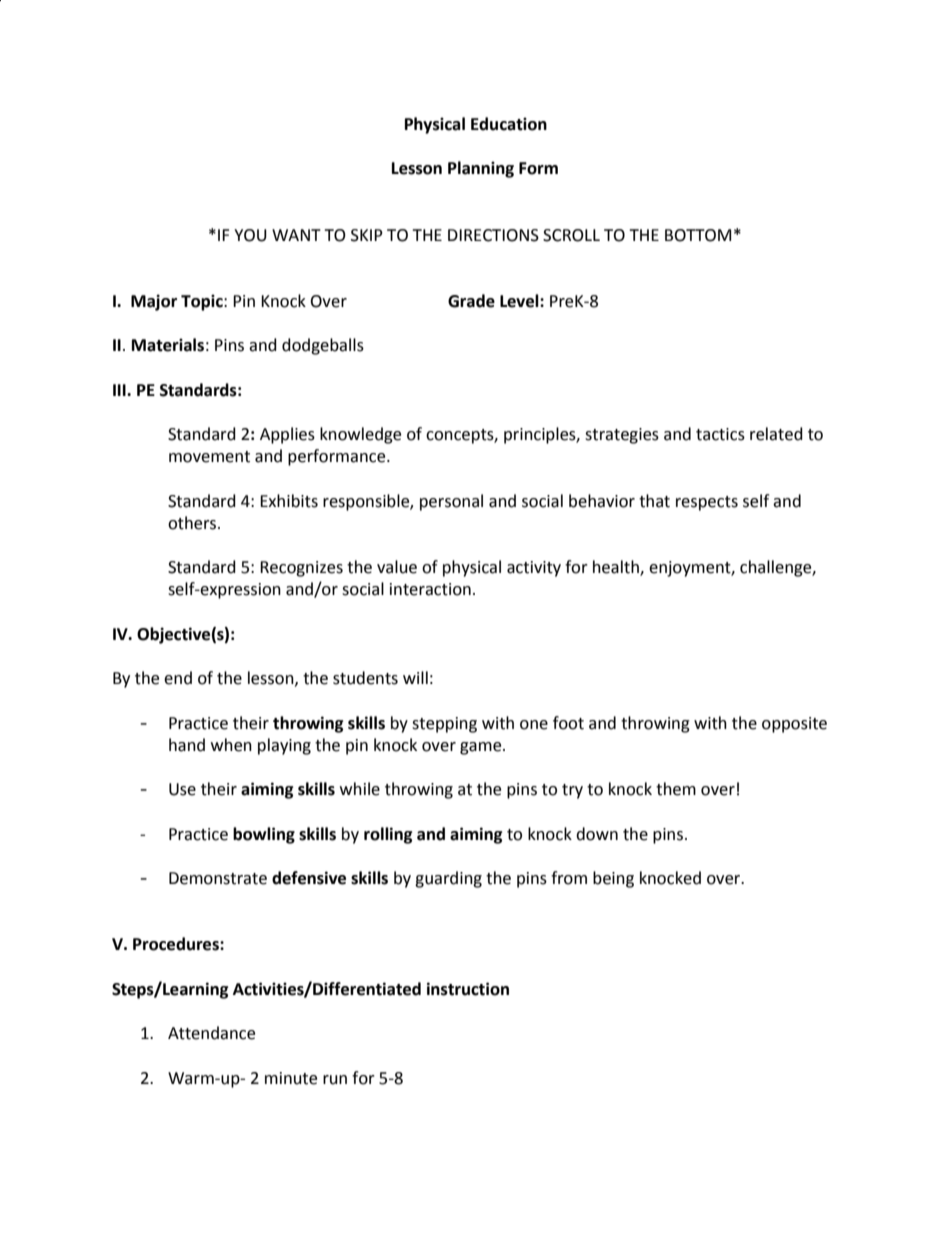  I want to click on YOU, so click(250, 235).
